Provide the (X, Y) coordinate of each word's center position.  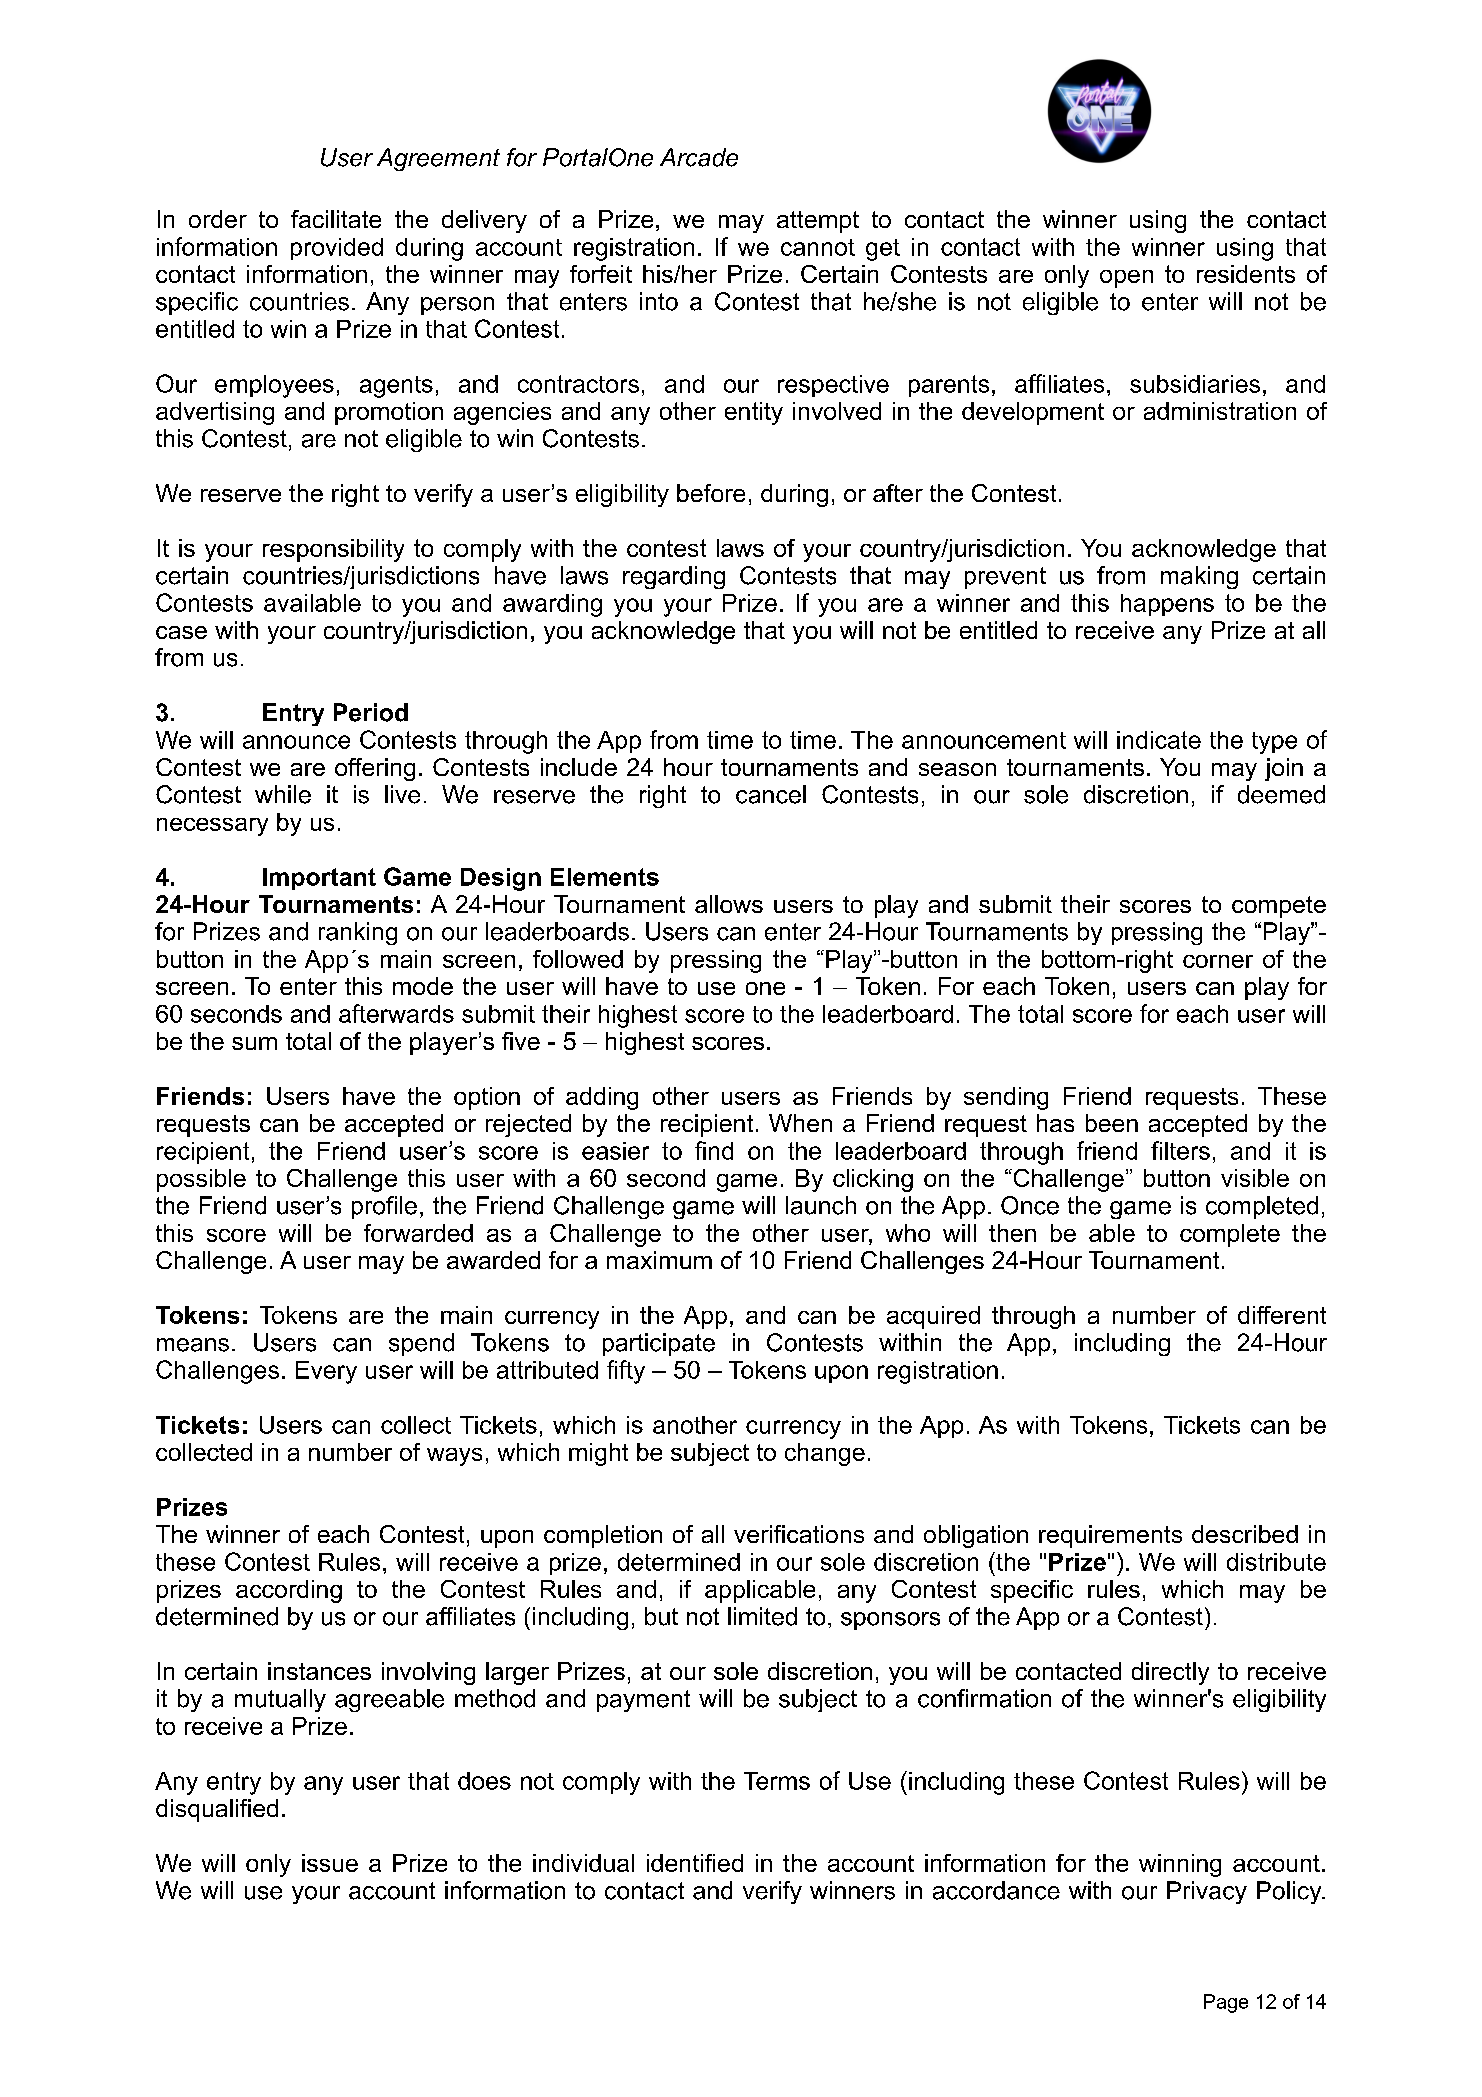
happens (1167, 605)
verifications (799, 1534)
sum (254, 1043)
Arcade (699, 157)
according (289, 1591)
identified (695, 1863)
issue (330, 1863)
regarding (674, 577)
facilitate (336, 219)
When (800, 1123)
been (1112, 1123)
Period (371, 712)
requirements (1110, 1536)
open (1126, 279)
